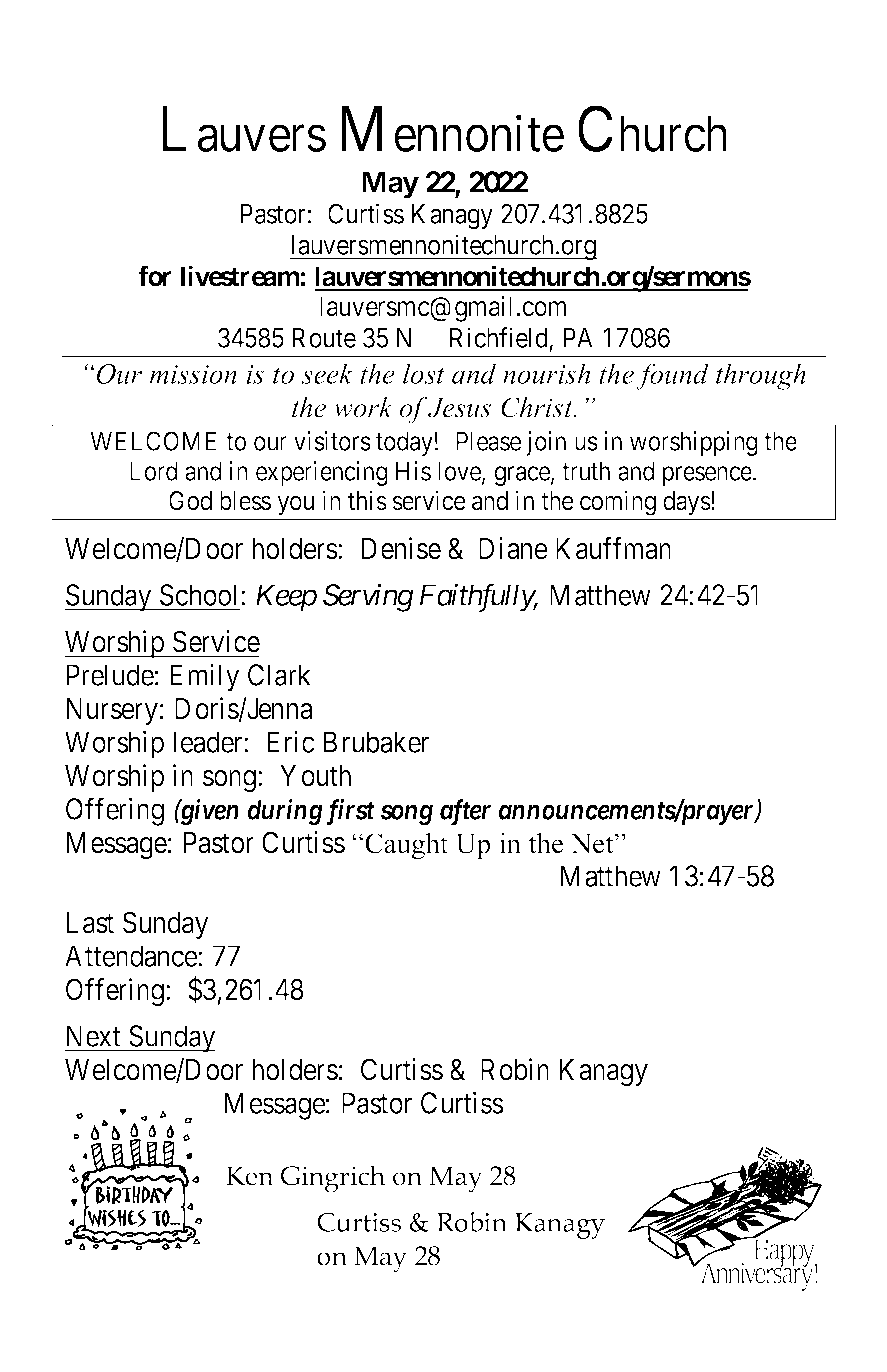  Describe the element at coordinates (424, 373) in the screenshot. I see `lost` at that location.
